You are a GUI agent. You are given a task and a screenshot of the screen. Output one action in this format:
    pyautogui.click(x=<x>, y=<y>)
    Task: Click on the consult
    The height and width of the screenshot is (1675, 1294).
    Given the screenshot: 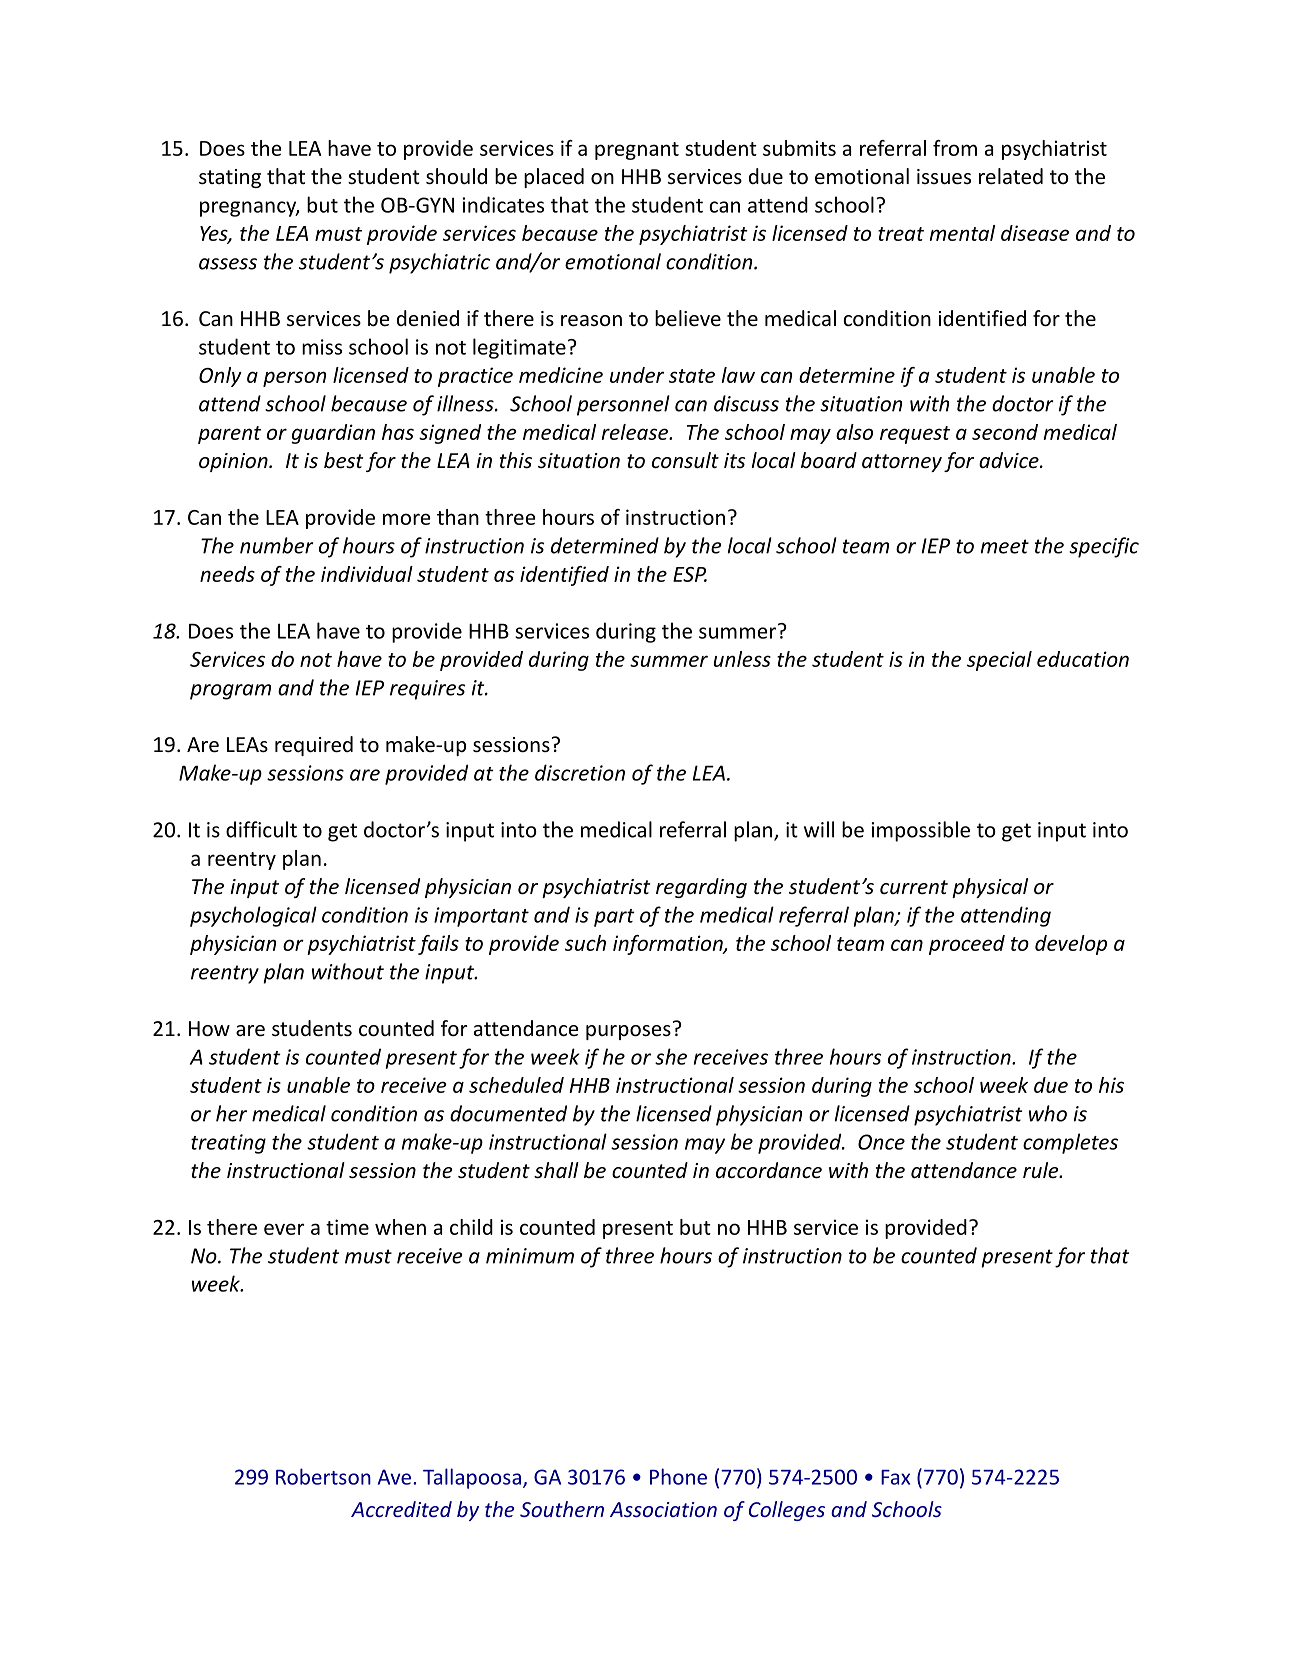 What is the action you would take?
    pyautogui.click(x=685, y=460)
